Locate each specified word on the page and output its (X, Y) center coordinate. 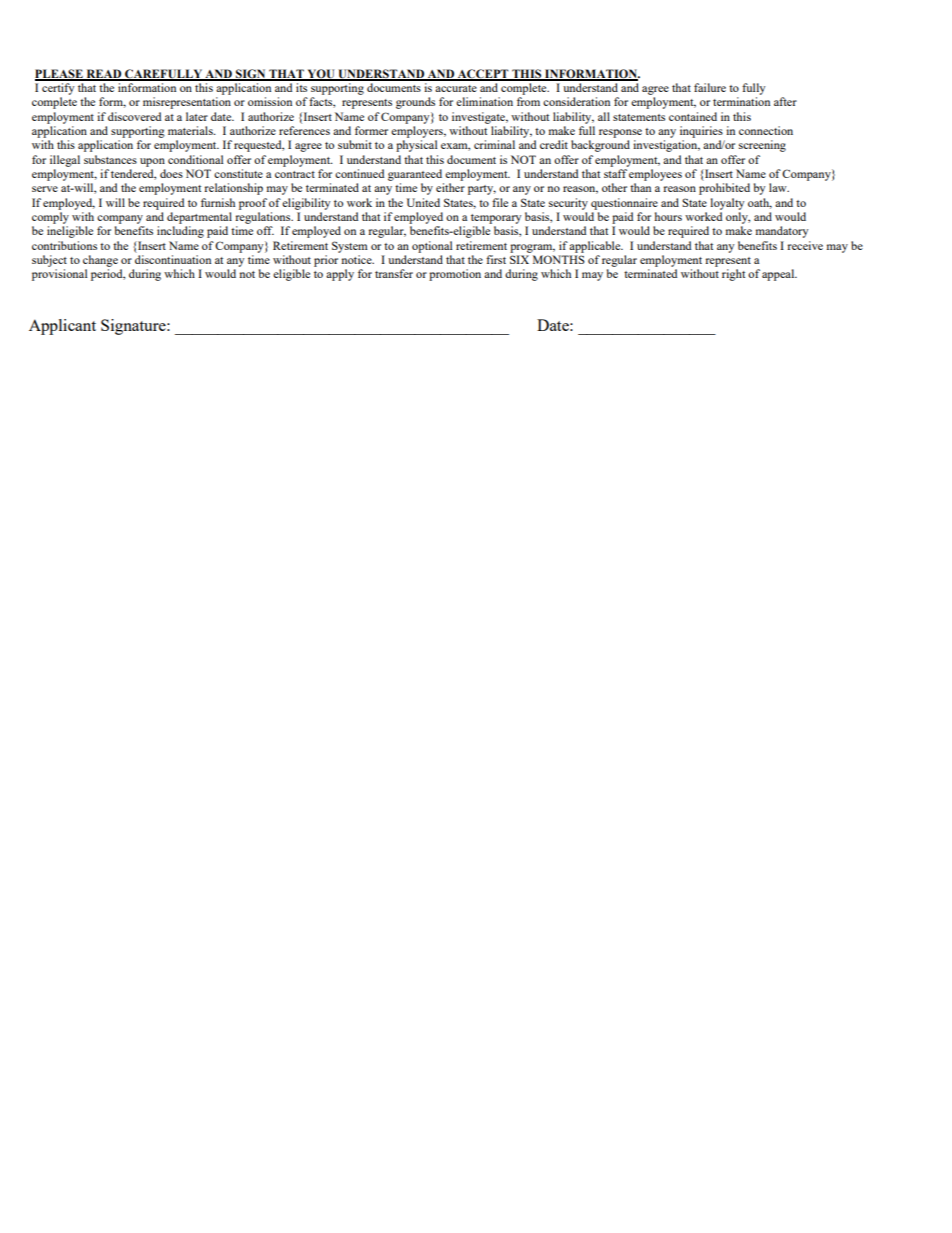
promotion (455, 275)
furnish (218, 202)
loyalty (727, 204)
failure (710, 87)
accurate (456, 88)
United (423, 202)
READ (104, 74)
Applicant (62, 327)
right (733, 275)
